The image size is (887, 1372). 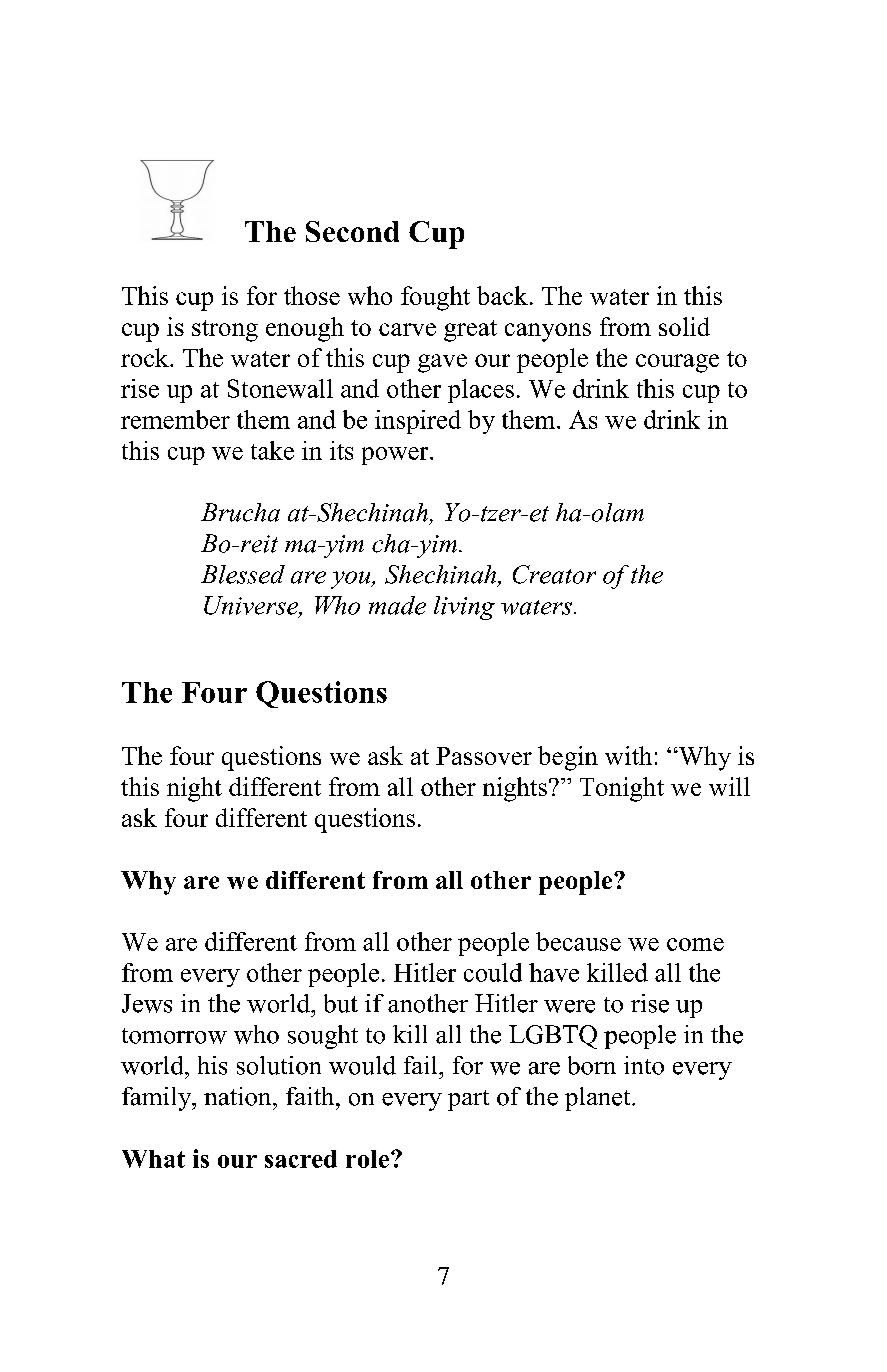 I want to click on solid, so click(x=684, y=326).
